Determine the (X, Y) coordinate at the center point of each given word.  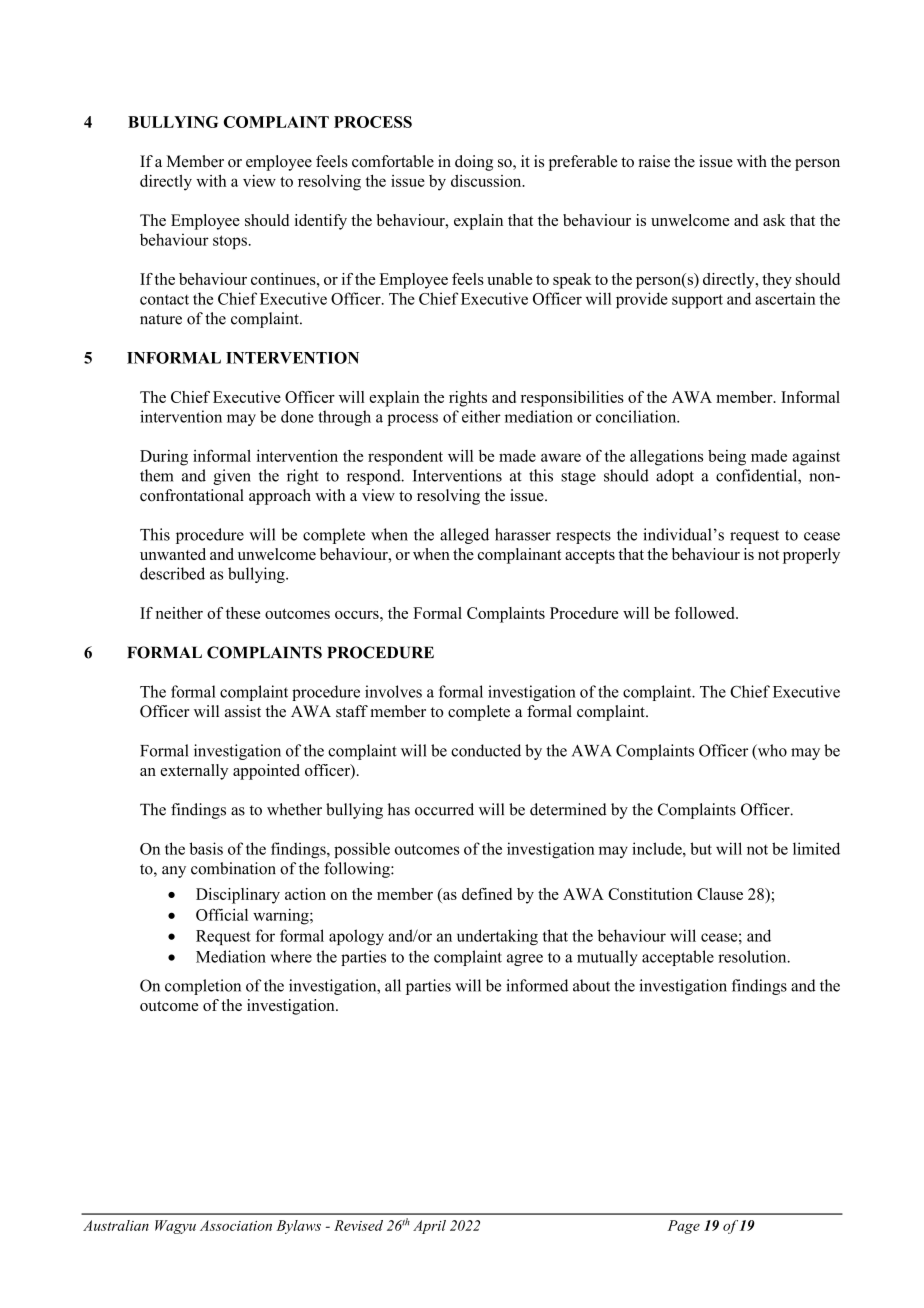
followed (706, 613)
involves (393, 691)
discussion (487, 181)
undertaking (497, 937)
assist (243, 711)
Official (222, 914)
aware (561, 457)
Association (236, 1225)
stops (230, 242)
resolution (753, 956)
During (164, 458)
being (727, 458)
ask (774, 220)
